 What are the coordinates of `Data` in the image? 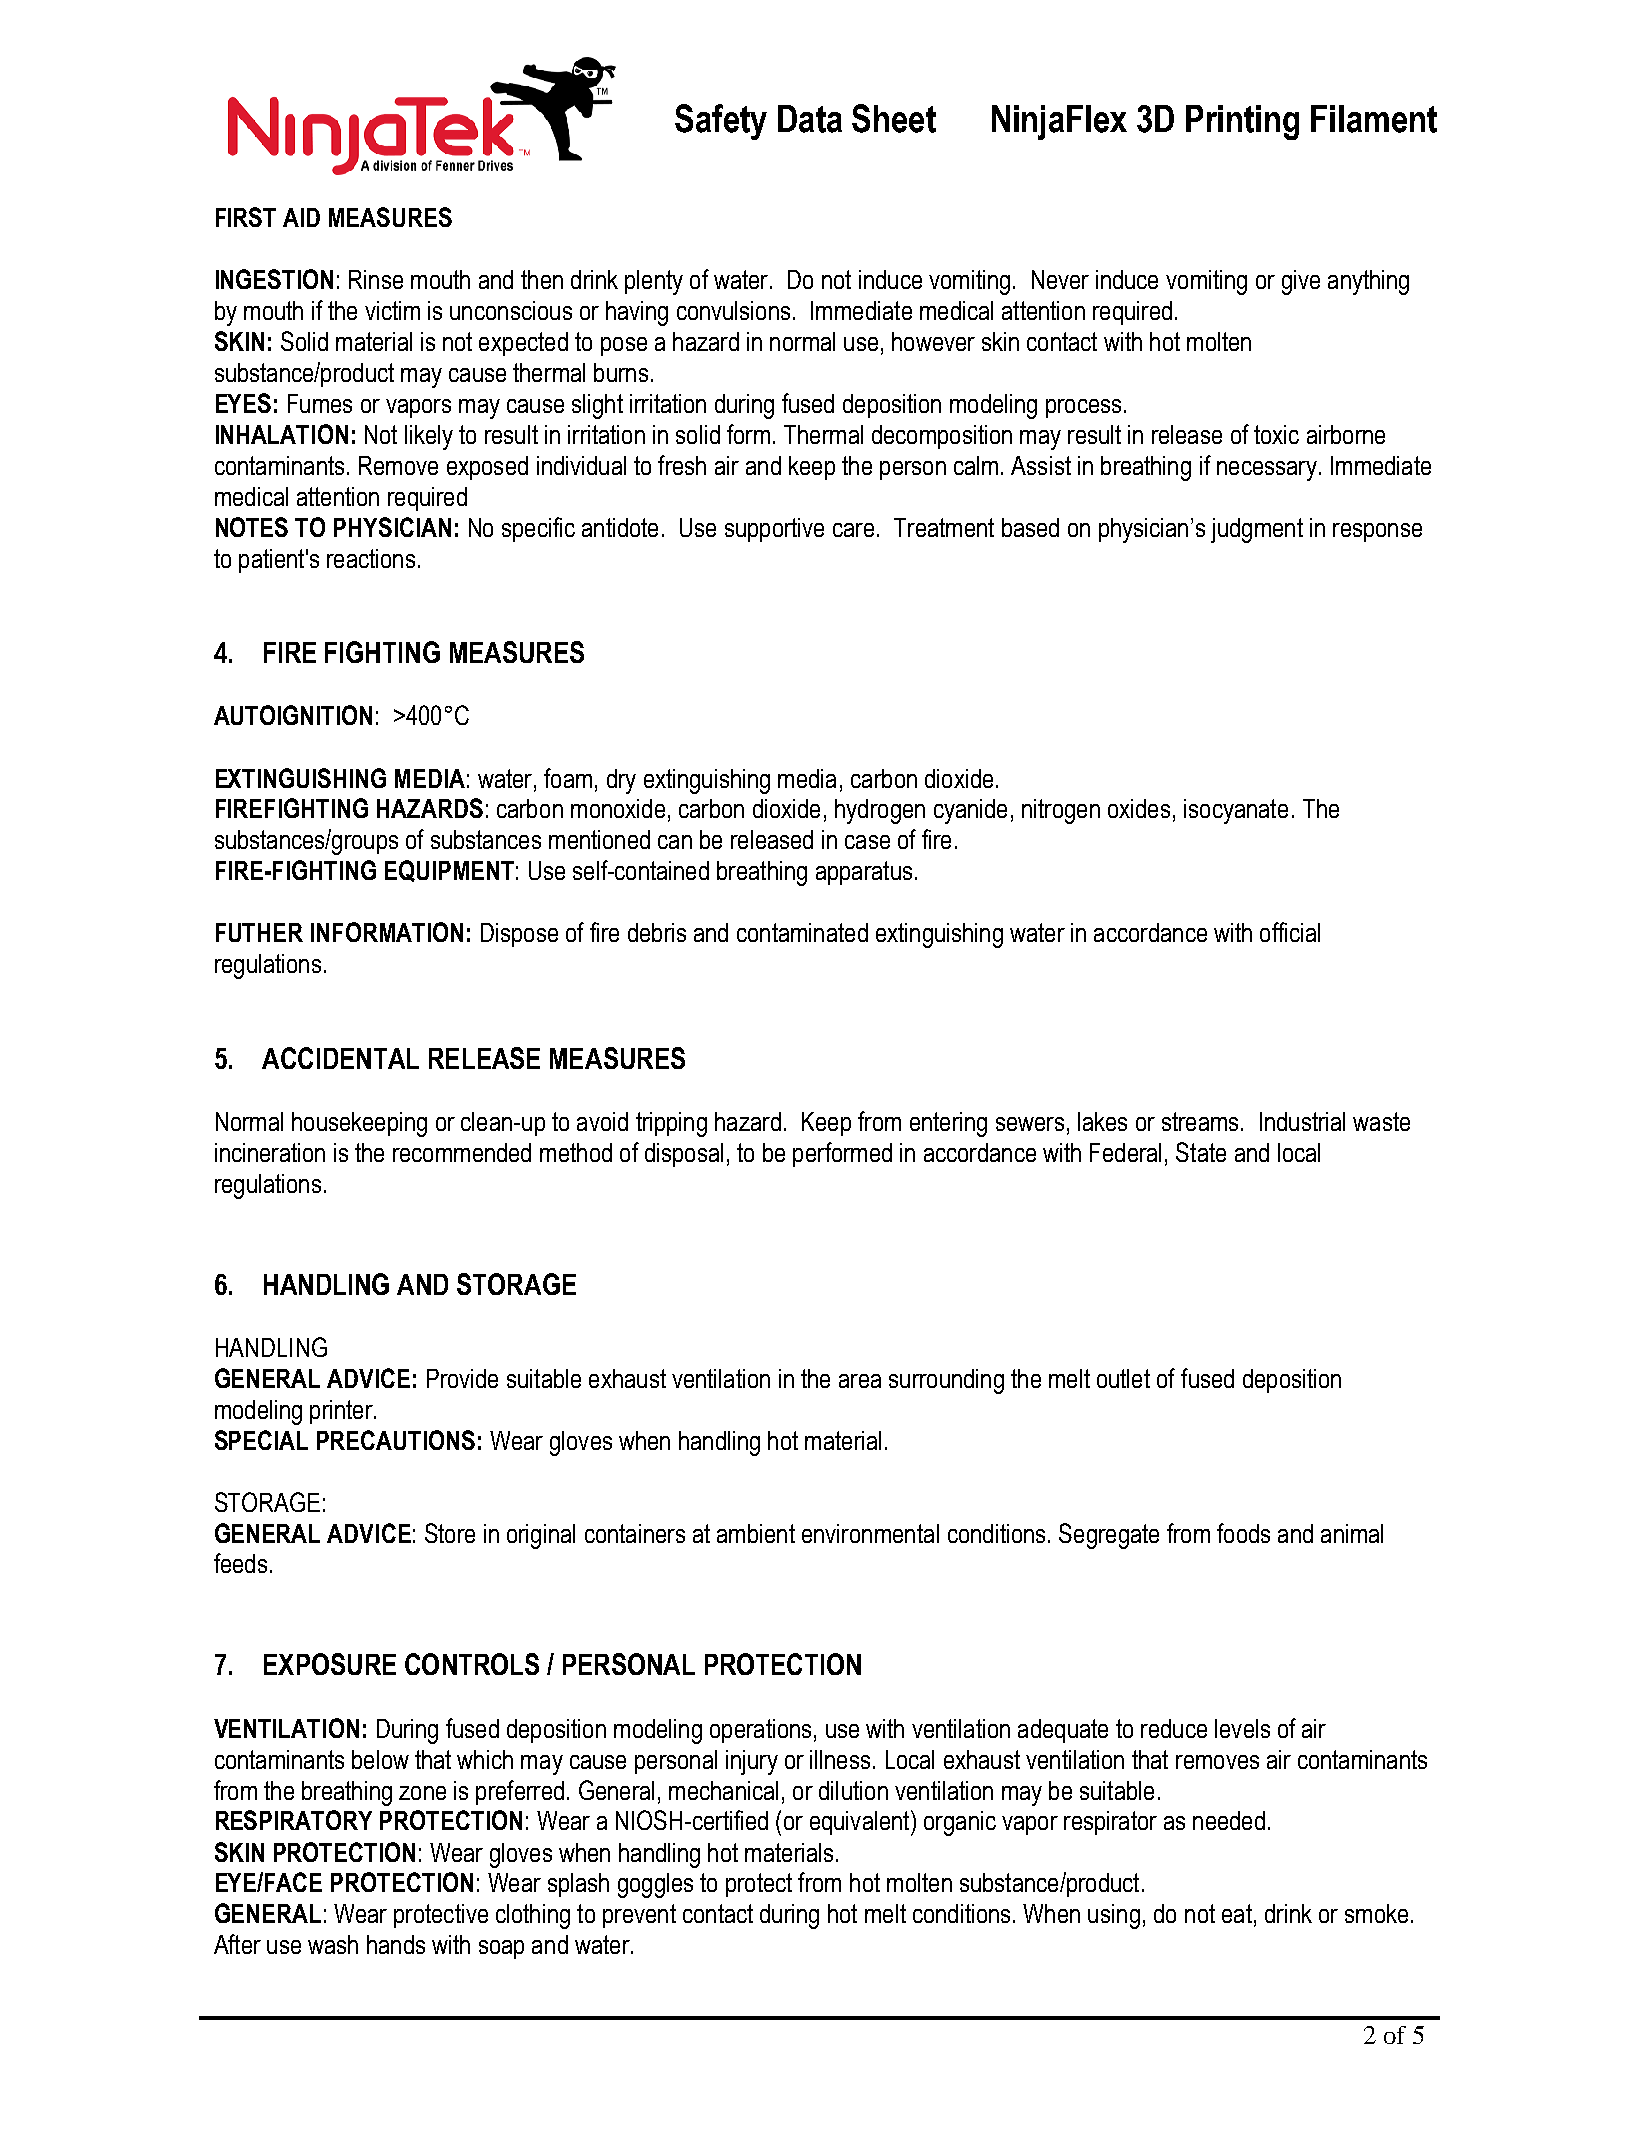 It's located at (810, 119).
